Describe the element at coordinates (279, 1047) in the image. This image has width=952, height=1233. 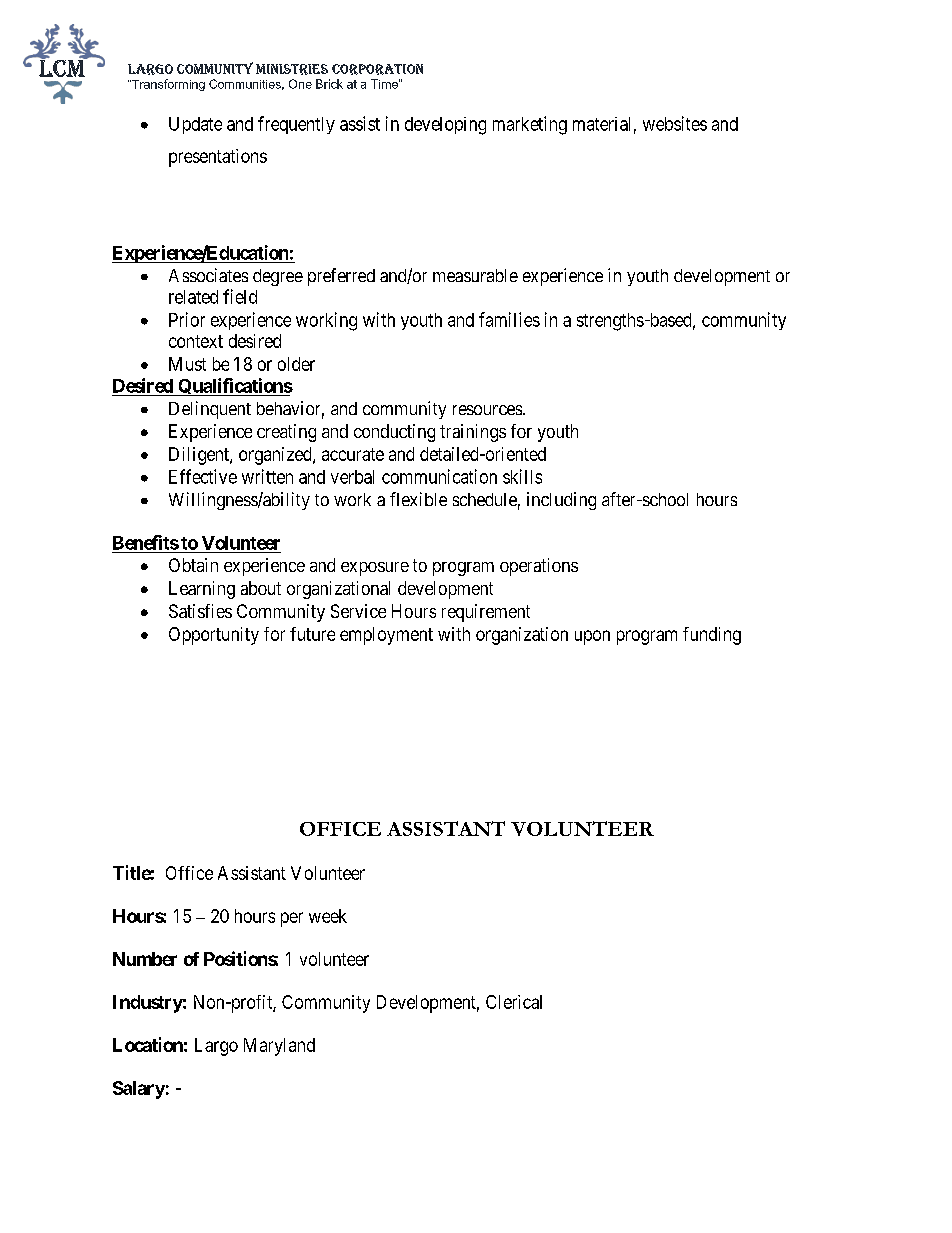
I see `Maryland` at that location.
